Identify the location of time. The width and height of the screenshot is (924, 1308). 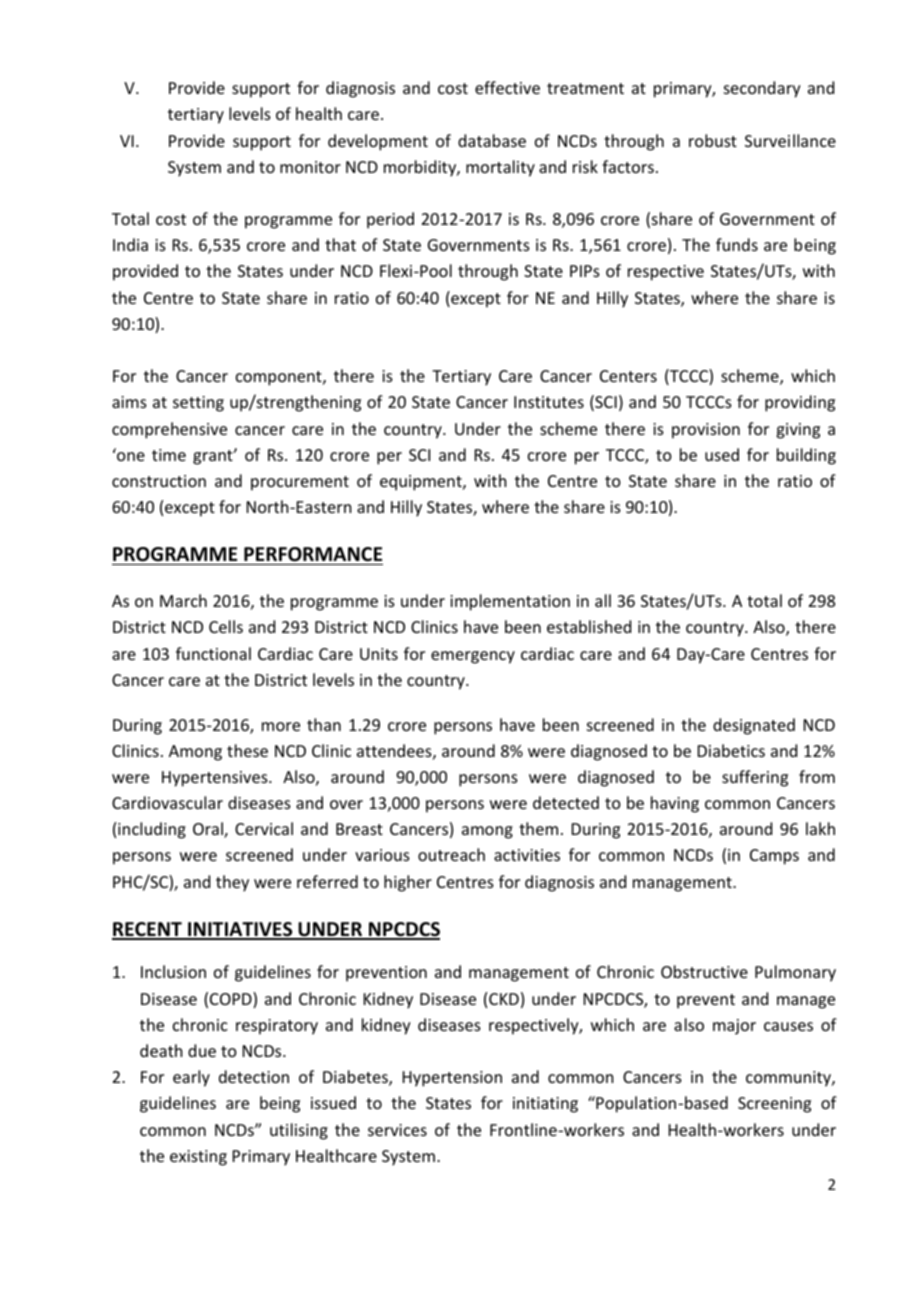
(169, 455).
